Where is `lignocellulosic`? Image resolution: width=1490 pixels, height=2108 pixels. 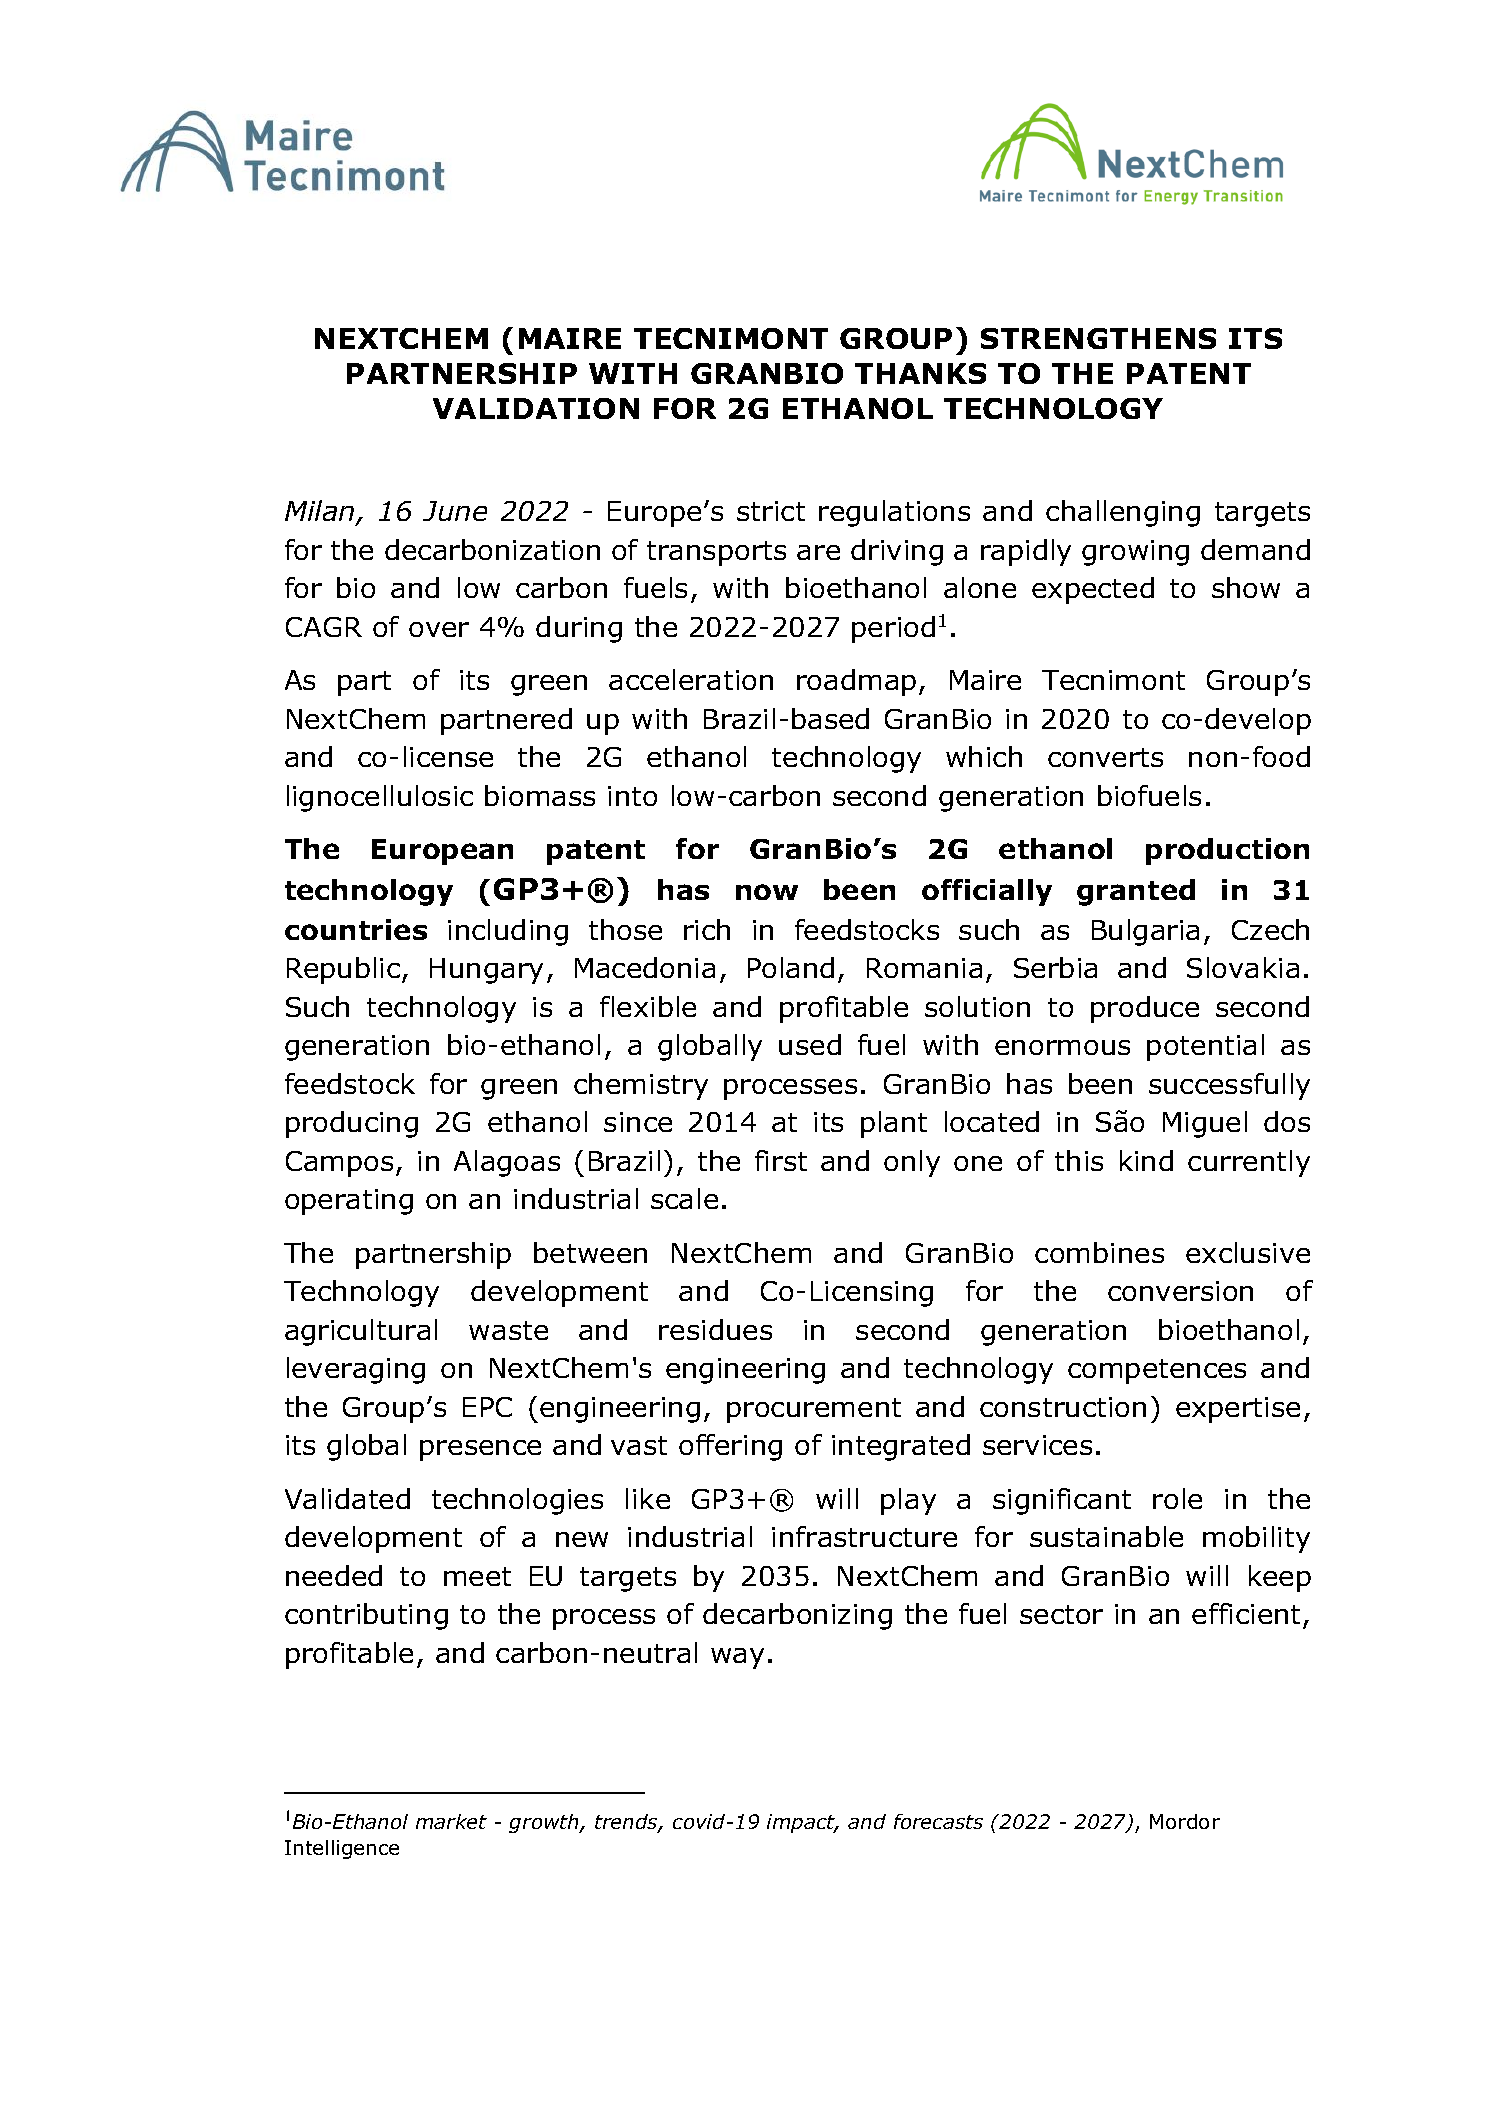 lignocellulosic is located at coordinates (380, 798).
